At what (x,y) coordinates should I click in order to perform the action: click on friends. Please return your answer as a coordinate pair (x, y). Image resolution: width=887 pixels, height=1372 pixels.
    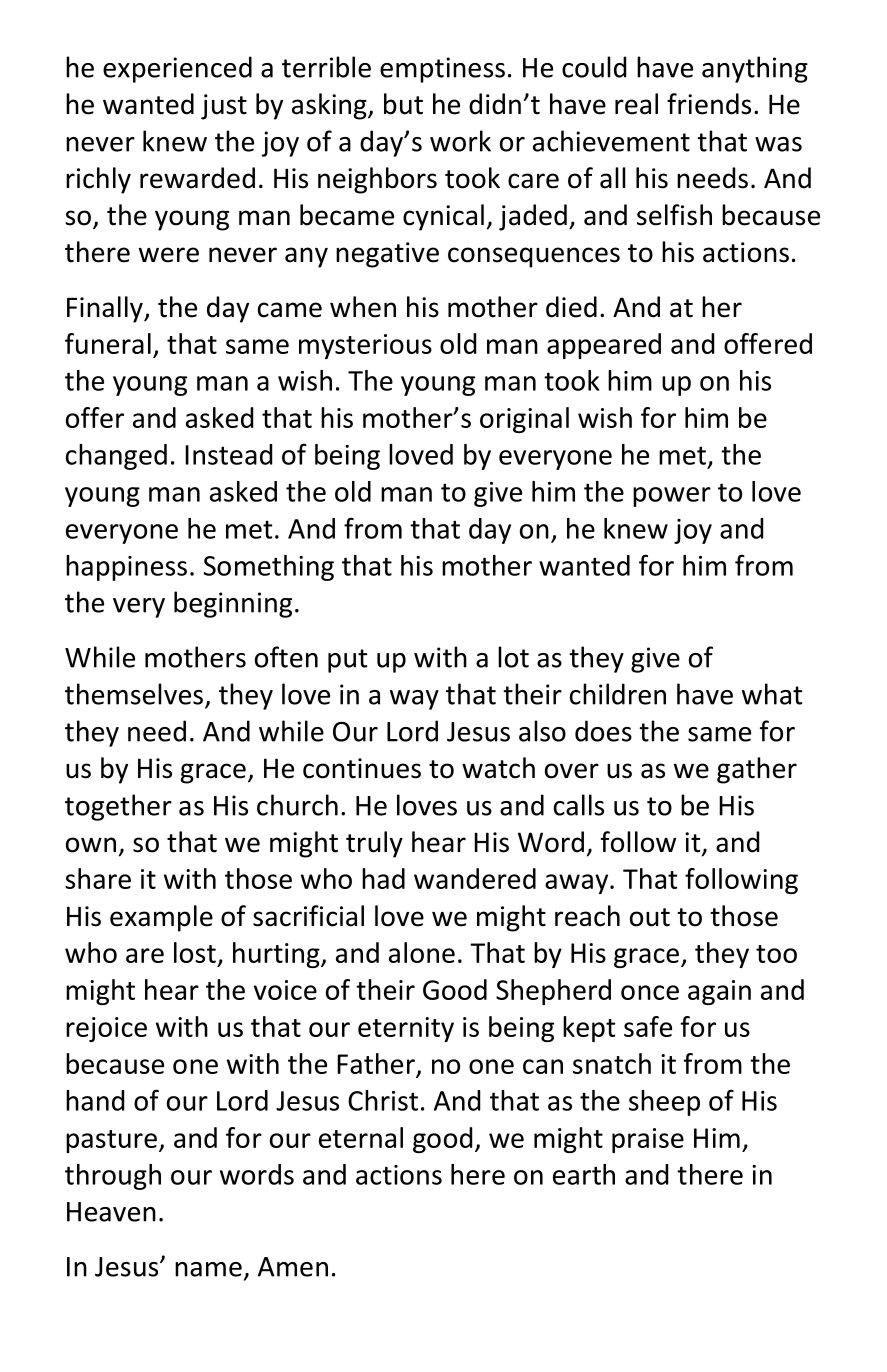
    Looking at the image, I should click on (709, 104).
